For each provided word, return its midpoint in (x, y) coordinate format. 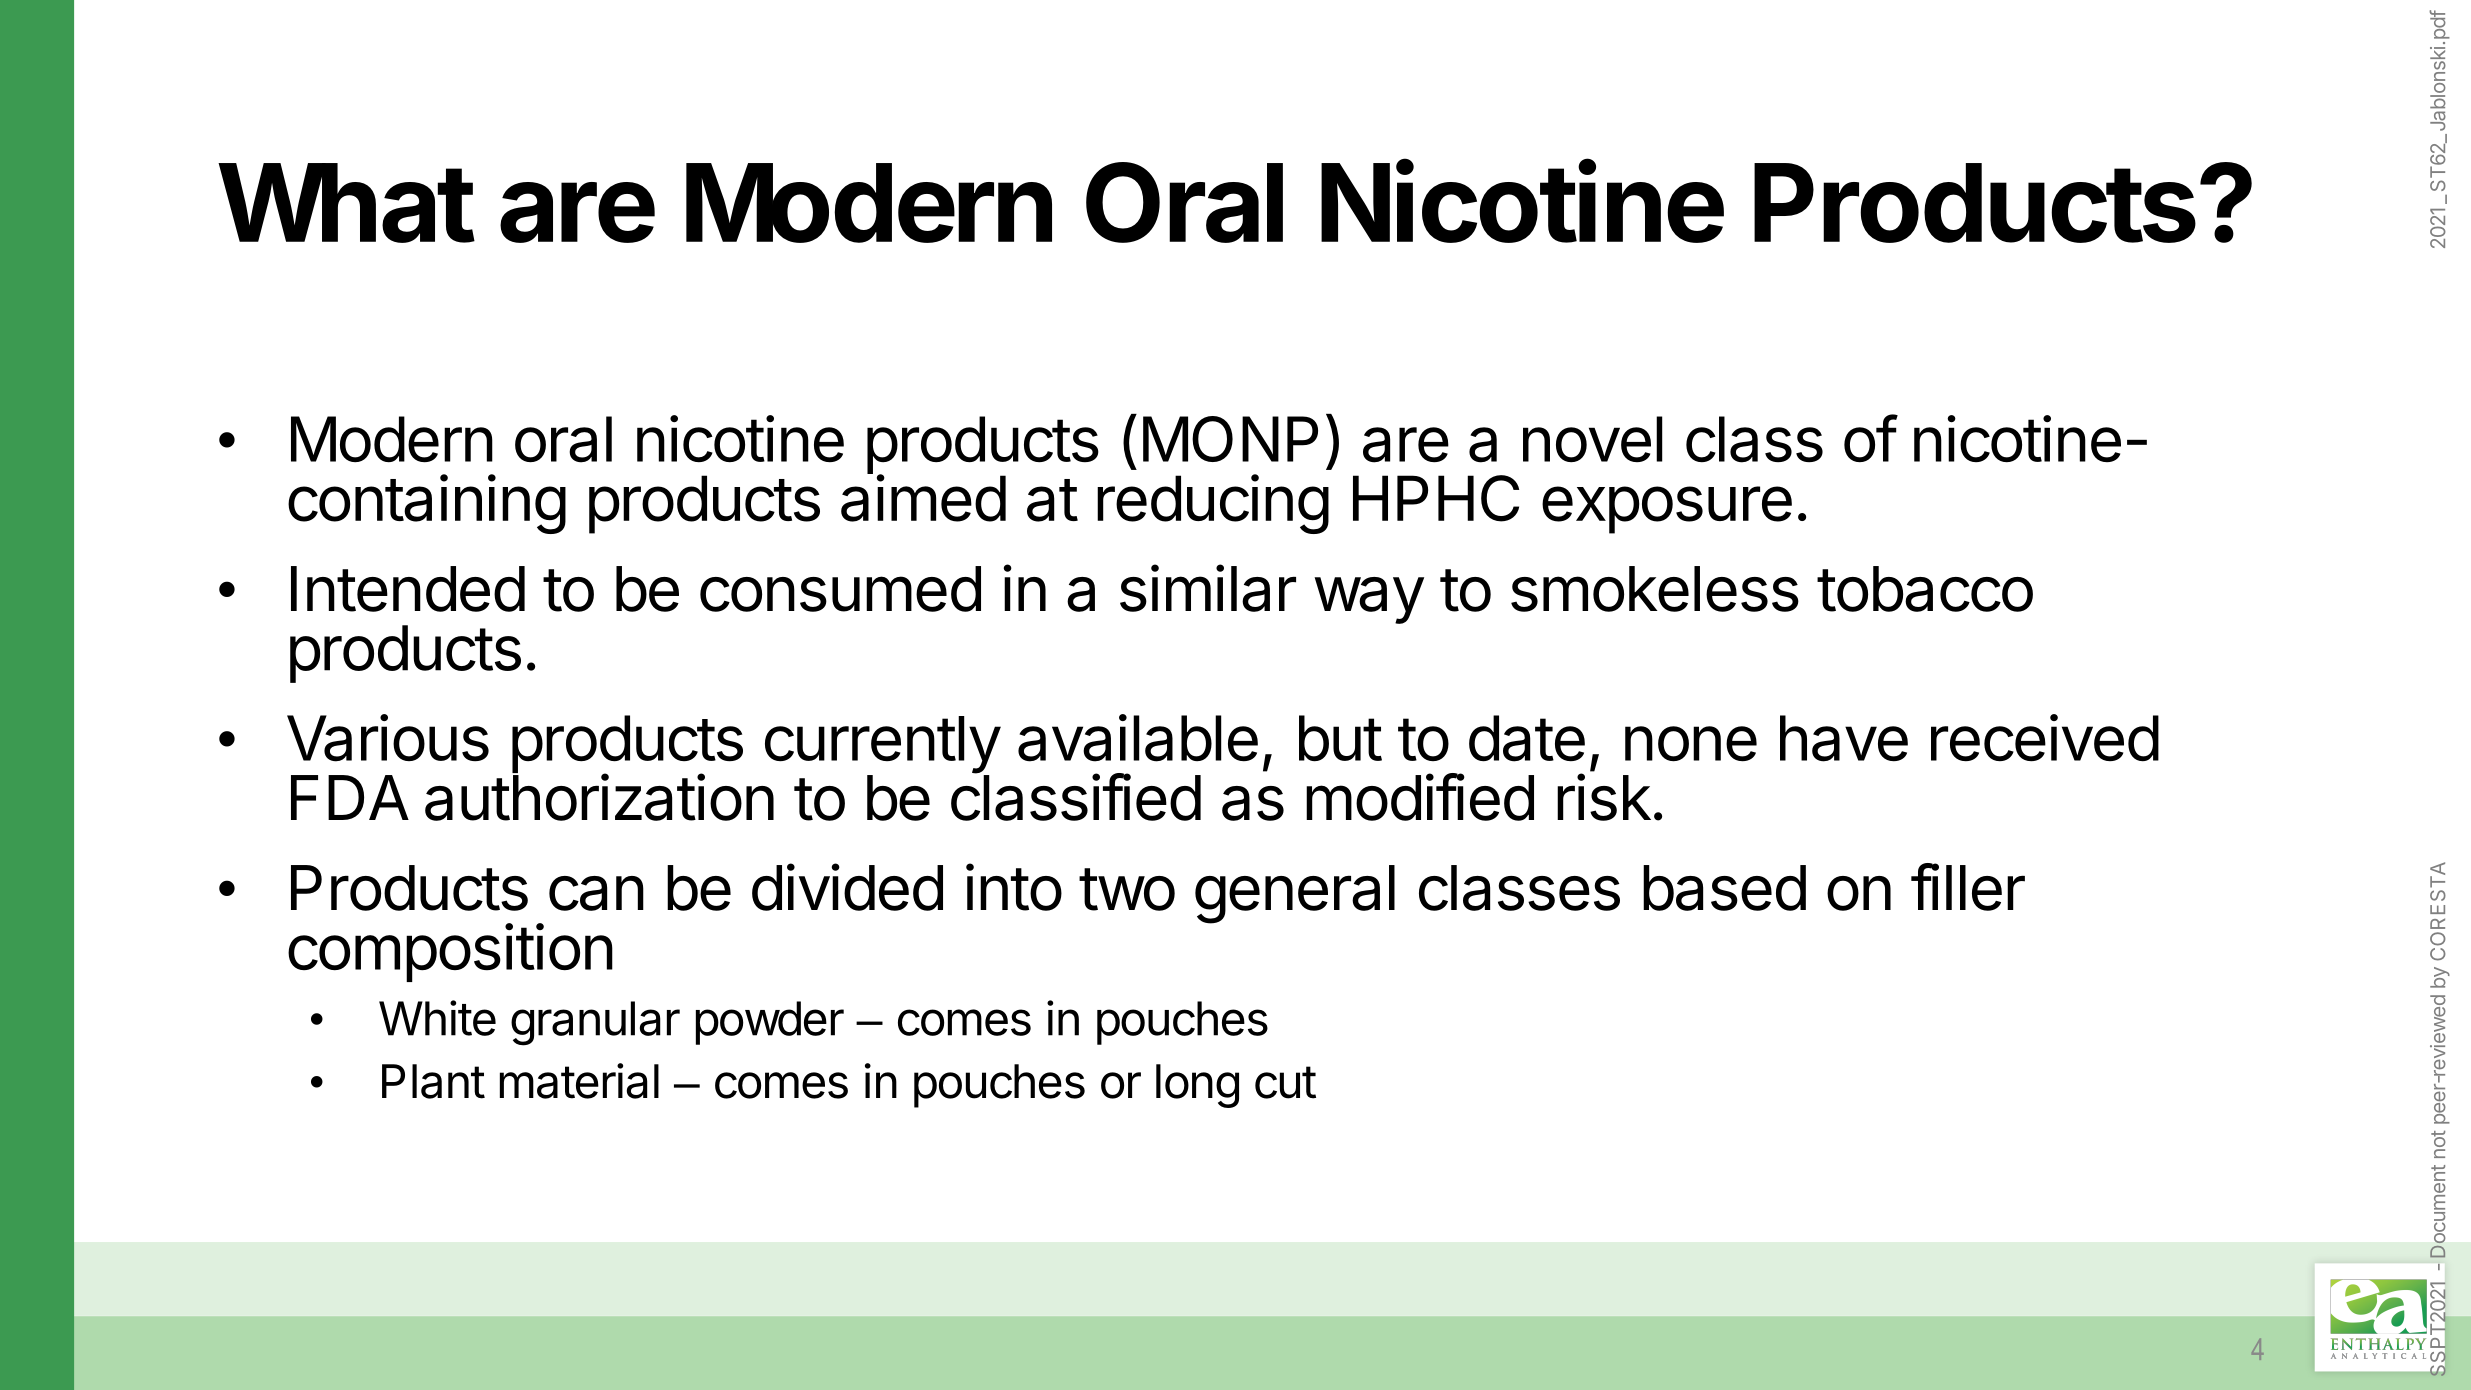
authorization (599, 797)
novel (1593, 439)
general (1295, 894)
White (437, 1018)
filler (1968, 887)
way (1369, 600)
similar (1208, 588)
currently (882, 746)
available (1138, 738)
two (1127, 889)
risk (1604, 797)
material (579, 1081)
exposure (1667, 510)
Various (388, 738)
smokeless (1655, 589)
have (1844, 738)
